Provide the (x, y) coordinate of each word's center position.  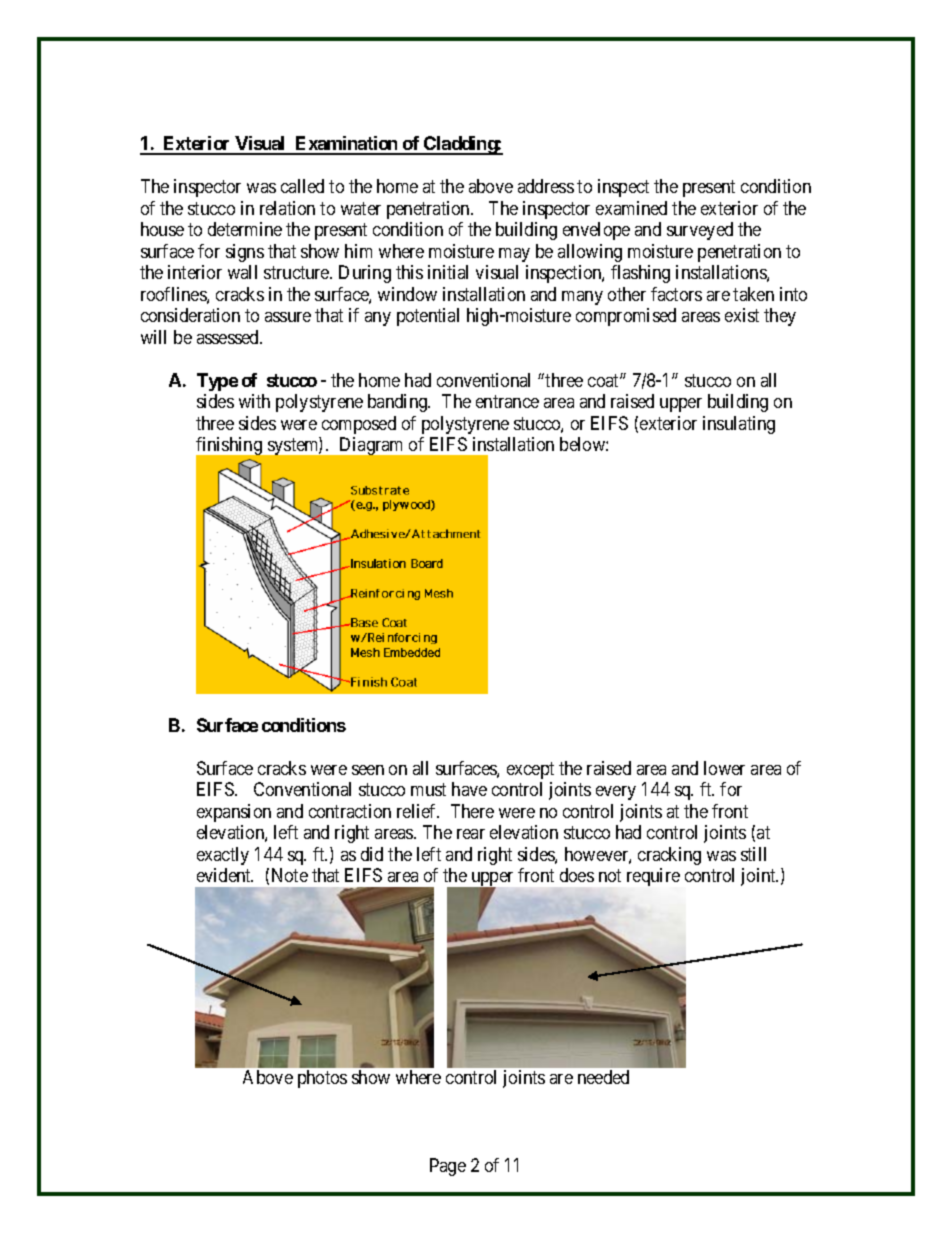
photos (322, 1079)
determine (245, 229)
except (530, 770)
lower (724, 768)
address (546, 186)
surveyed (700, 231)
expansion (234, 813)
